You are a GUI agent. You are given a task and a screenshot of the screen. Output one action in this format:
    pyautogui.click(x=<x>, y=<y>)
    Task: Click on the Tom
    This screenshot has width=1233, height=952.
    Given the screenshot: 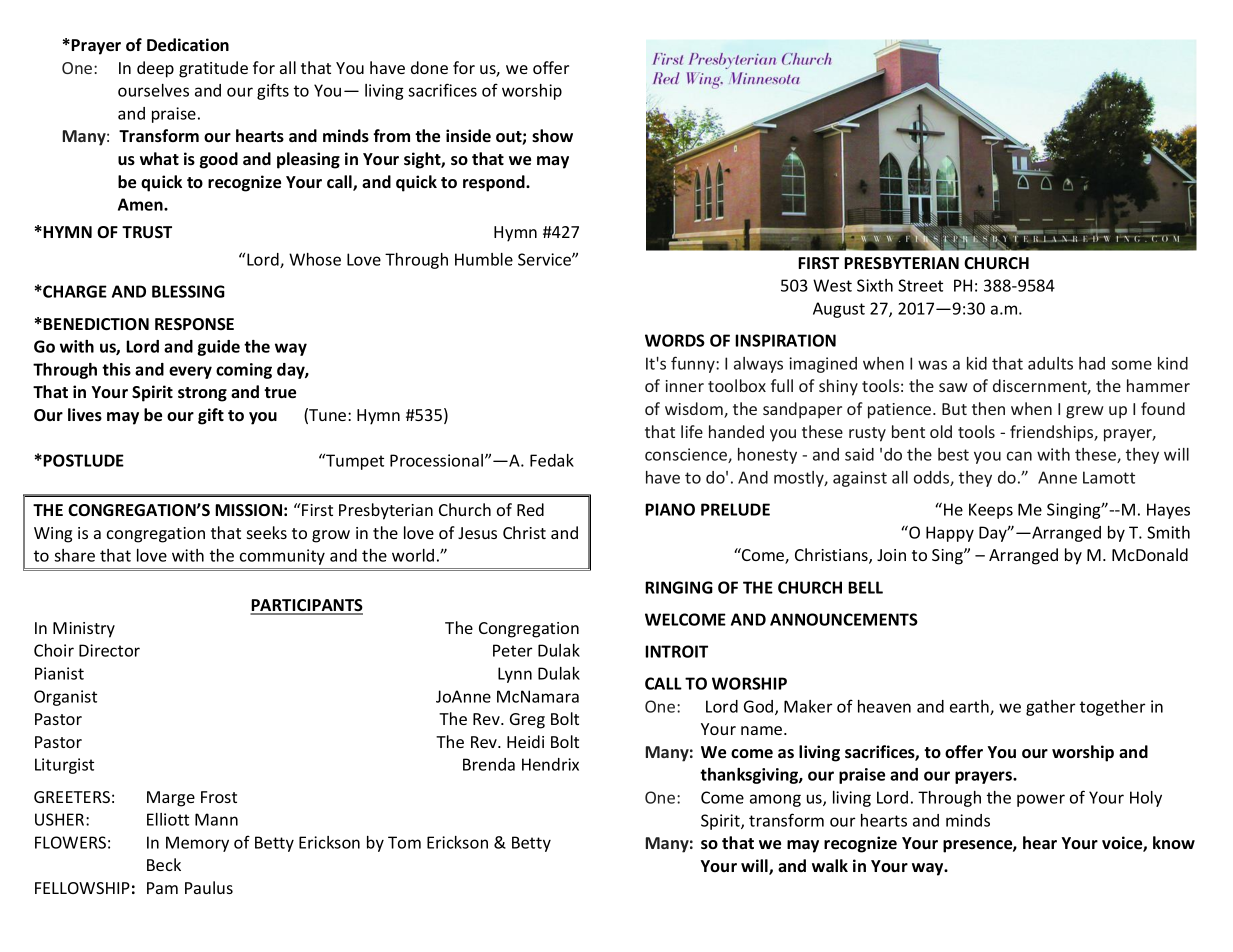 What is the action you would take?
    pyautogui.click(x=404, y=842)
